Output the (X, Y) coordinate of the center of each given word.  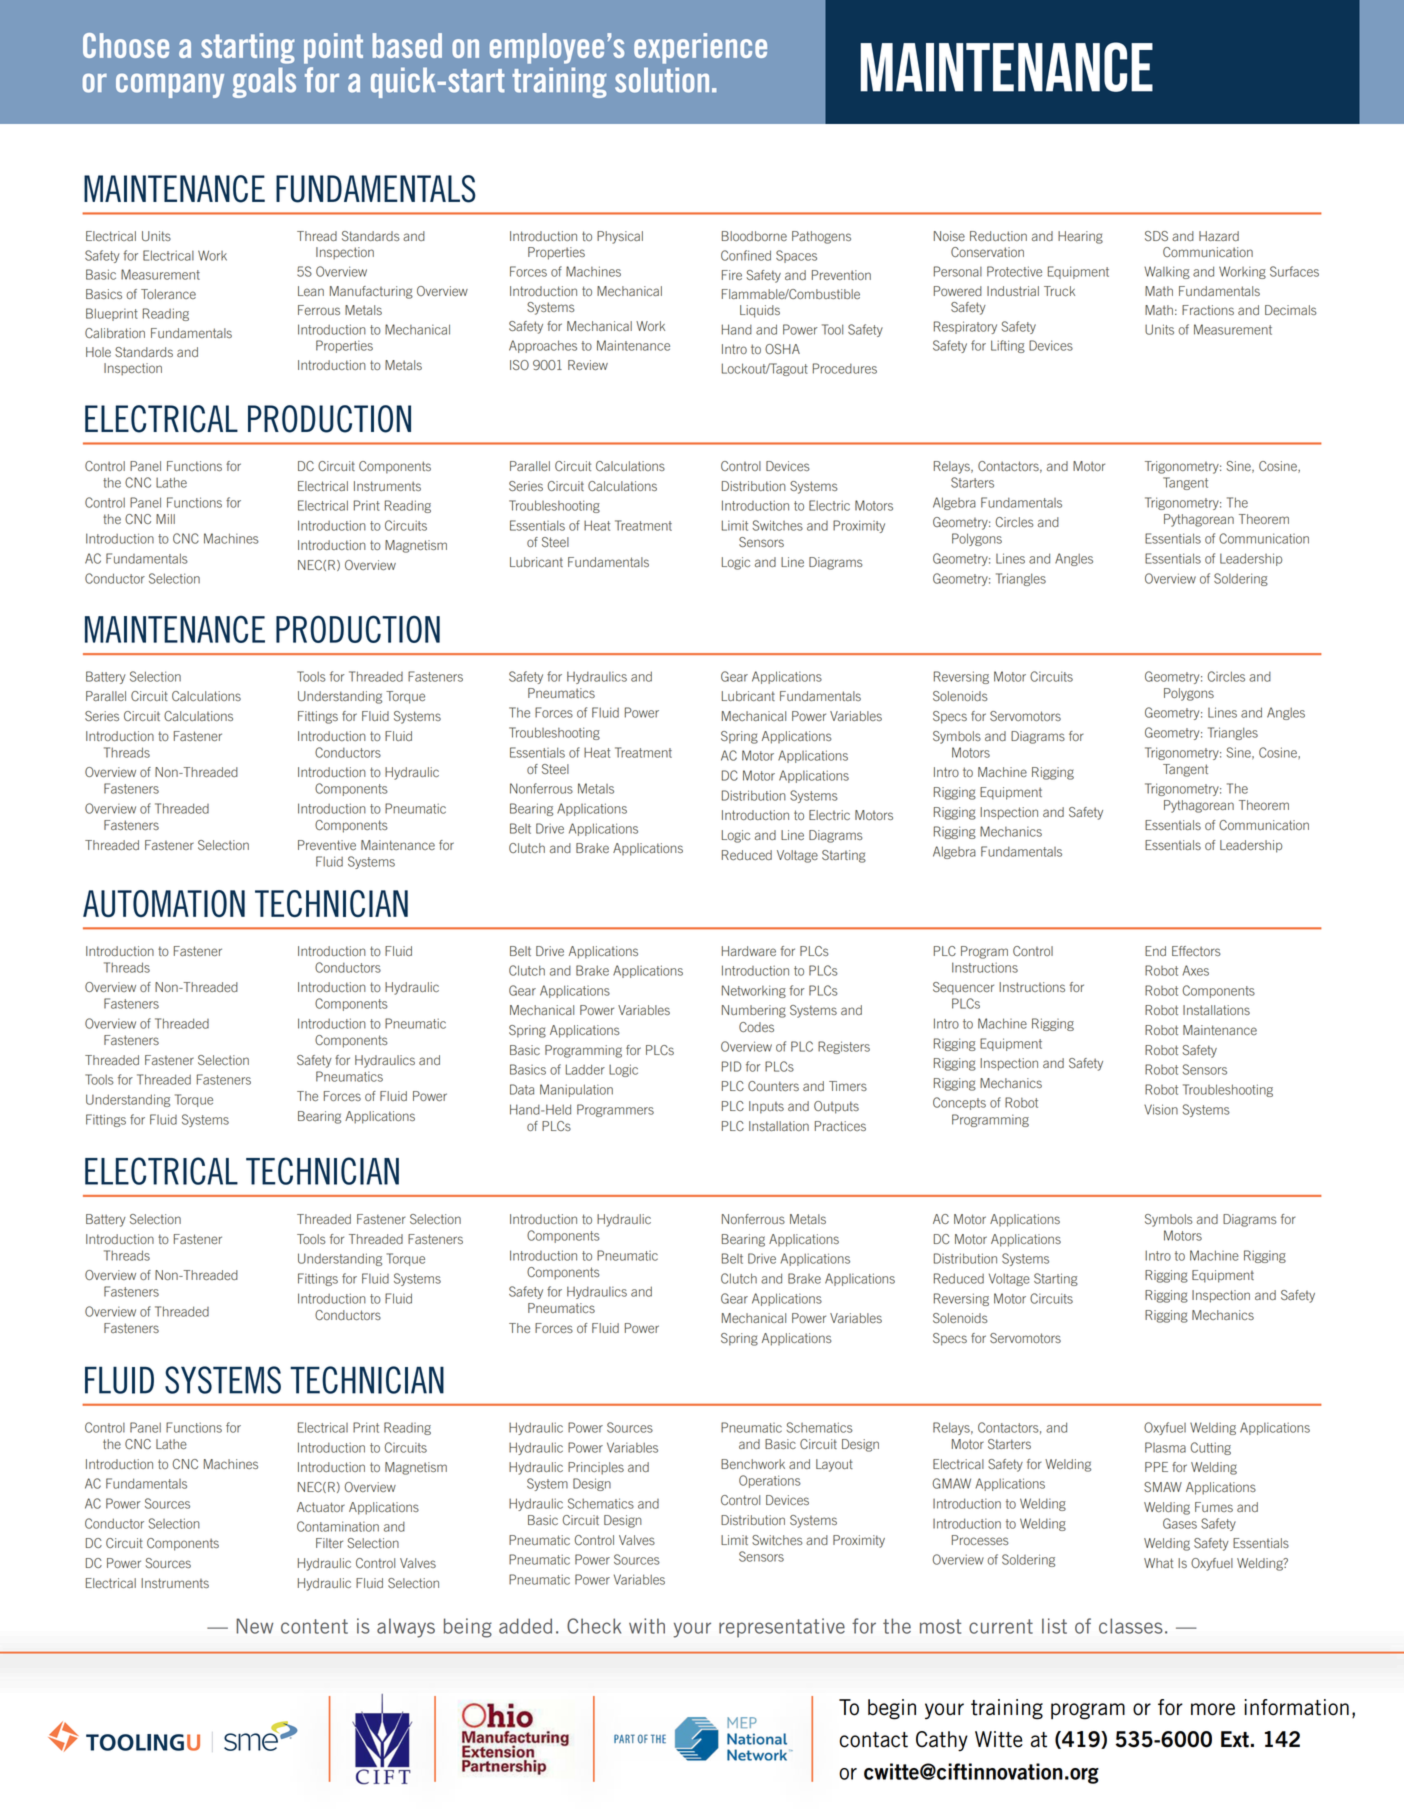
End (1155, 951)
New (254, 1626)
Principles (596, 1468)
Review (588, 365)
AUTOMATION (164, 904)
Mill (165, 519)
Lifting (1008, 346)
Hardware (749, 951)
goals (264, 83)
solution (662, 80)
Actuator (321, 1507)
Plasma (1165, 1447)
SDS (1156, 236)
